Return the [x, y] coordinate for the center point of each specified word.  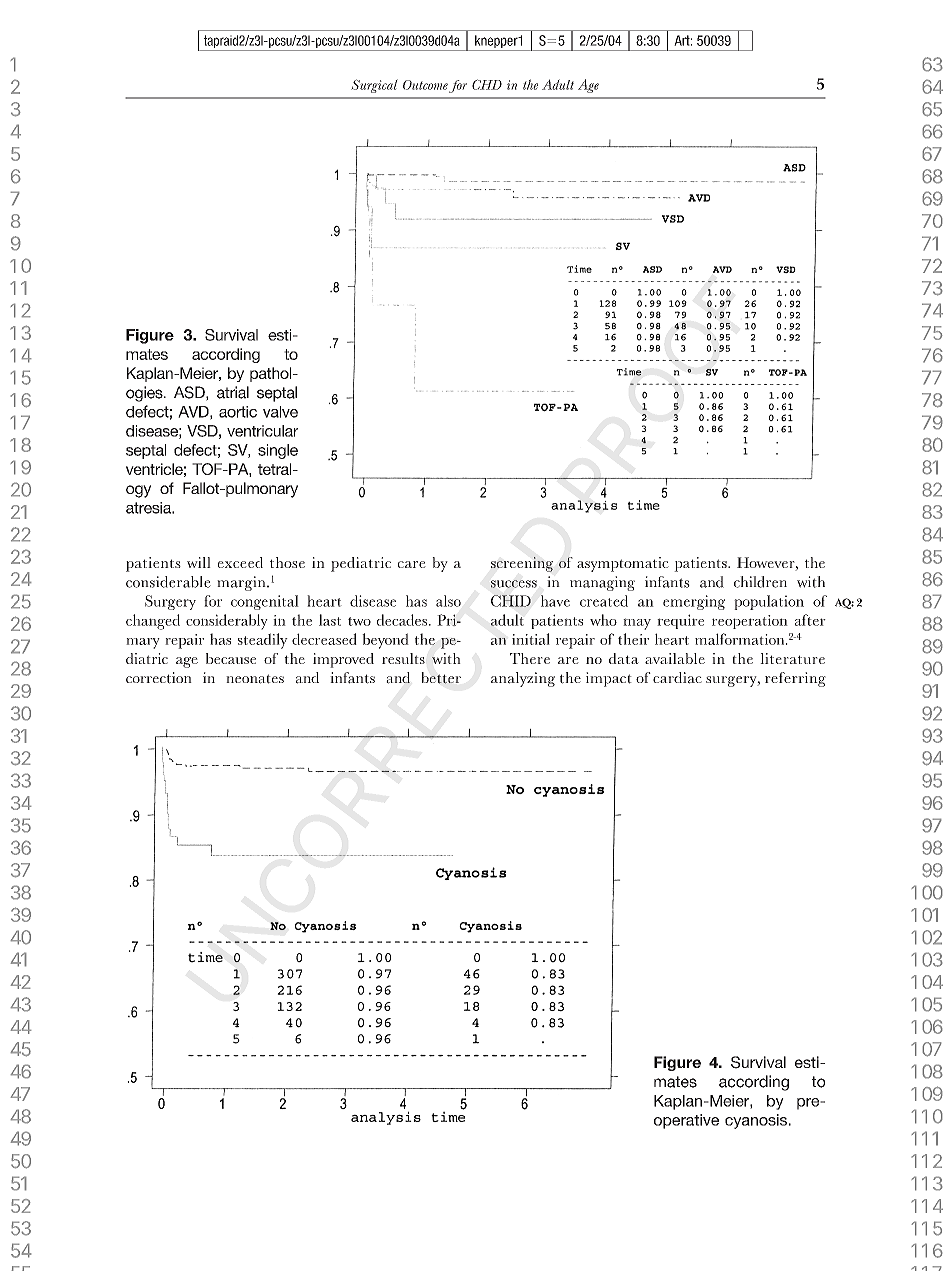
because [231, 658]
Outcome [426, 86]
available [675, 658]
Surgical [374, 86]
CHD [487, 84]
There [530, 658]
